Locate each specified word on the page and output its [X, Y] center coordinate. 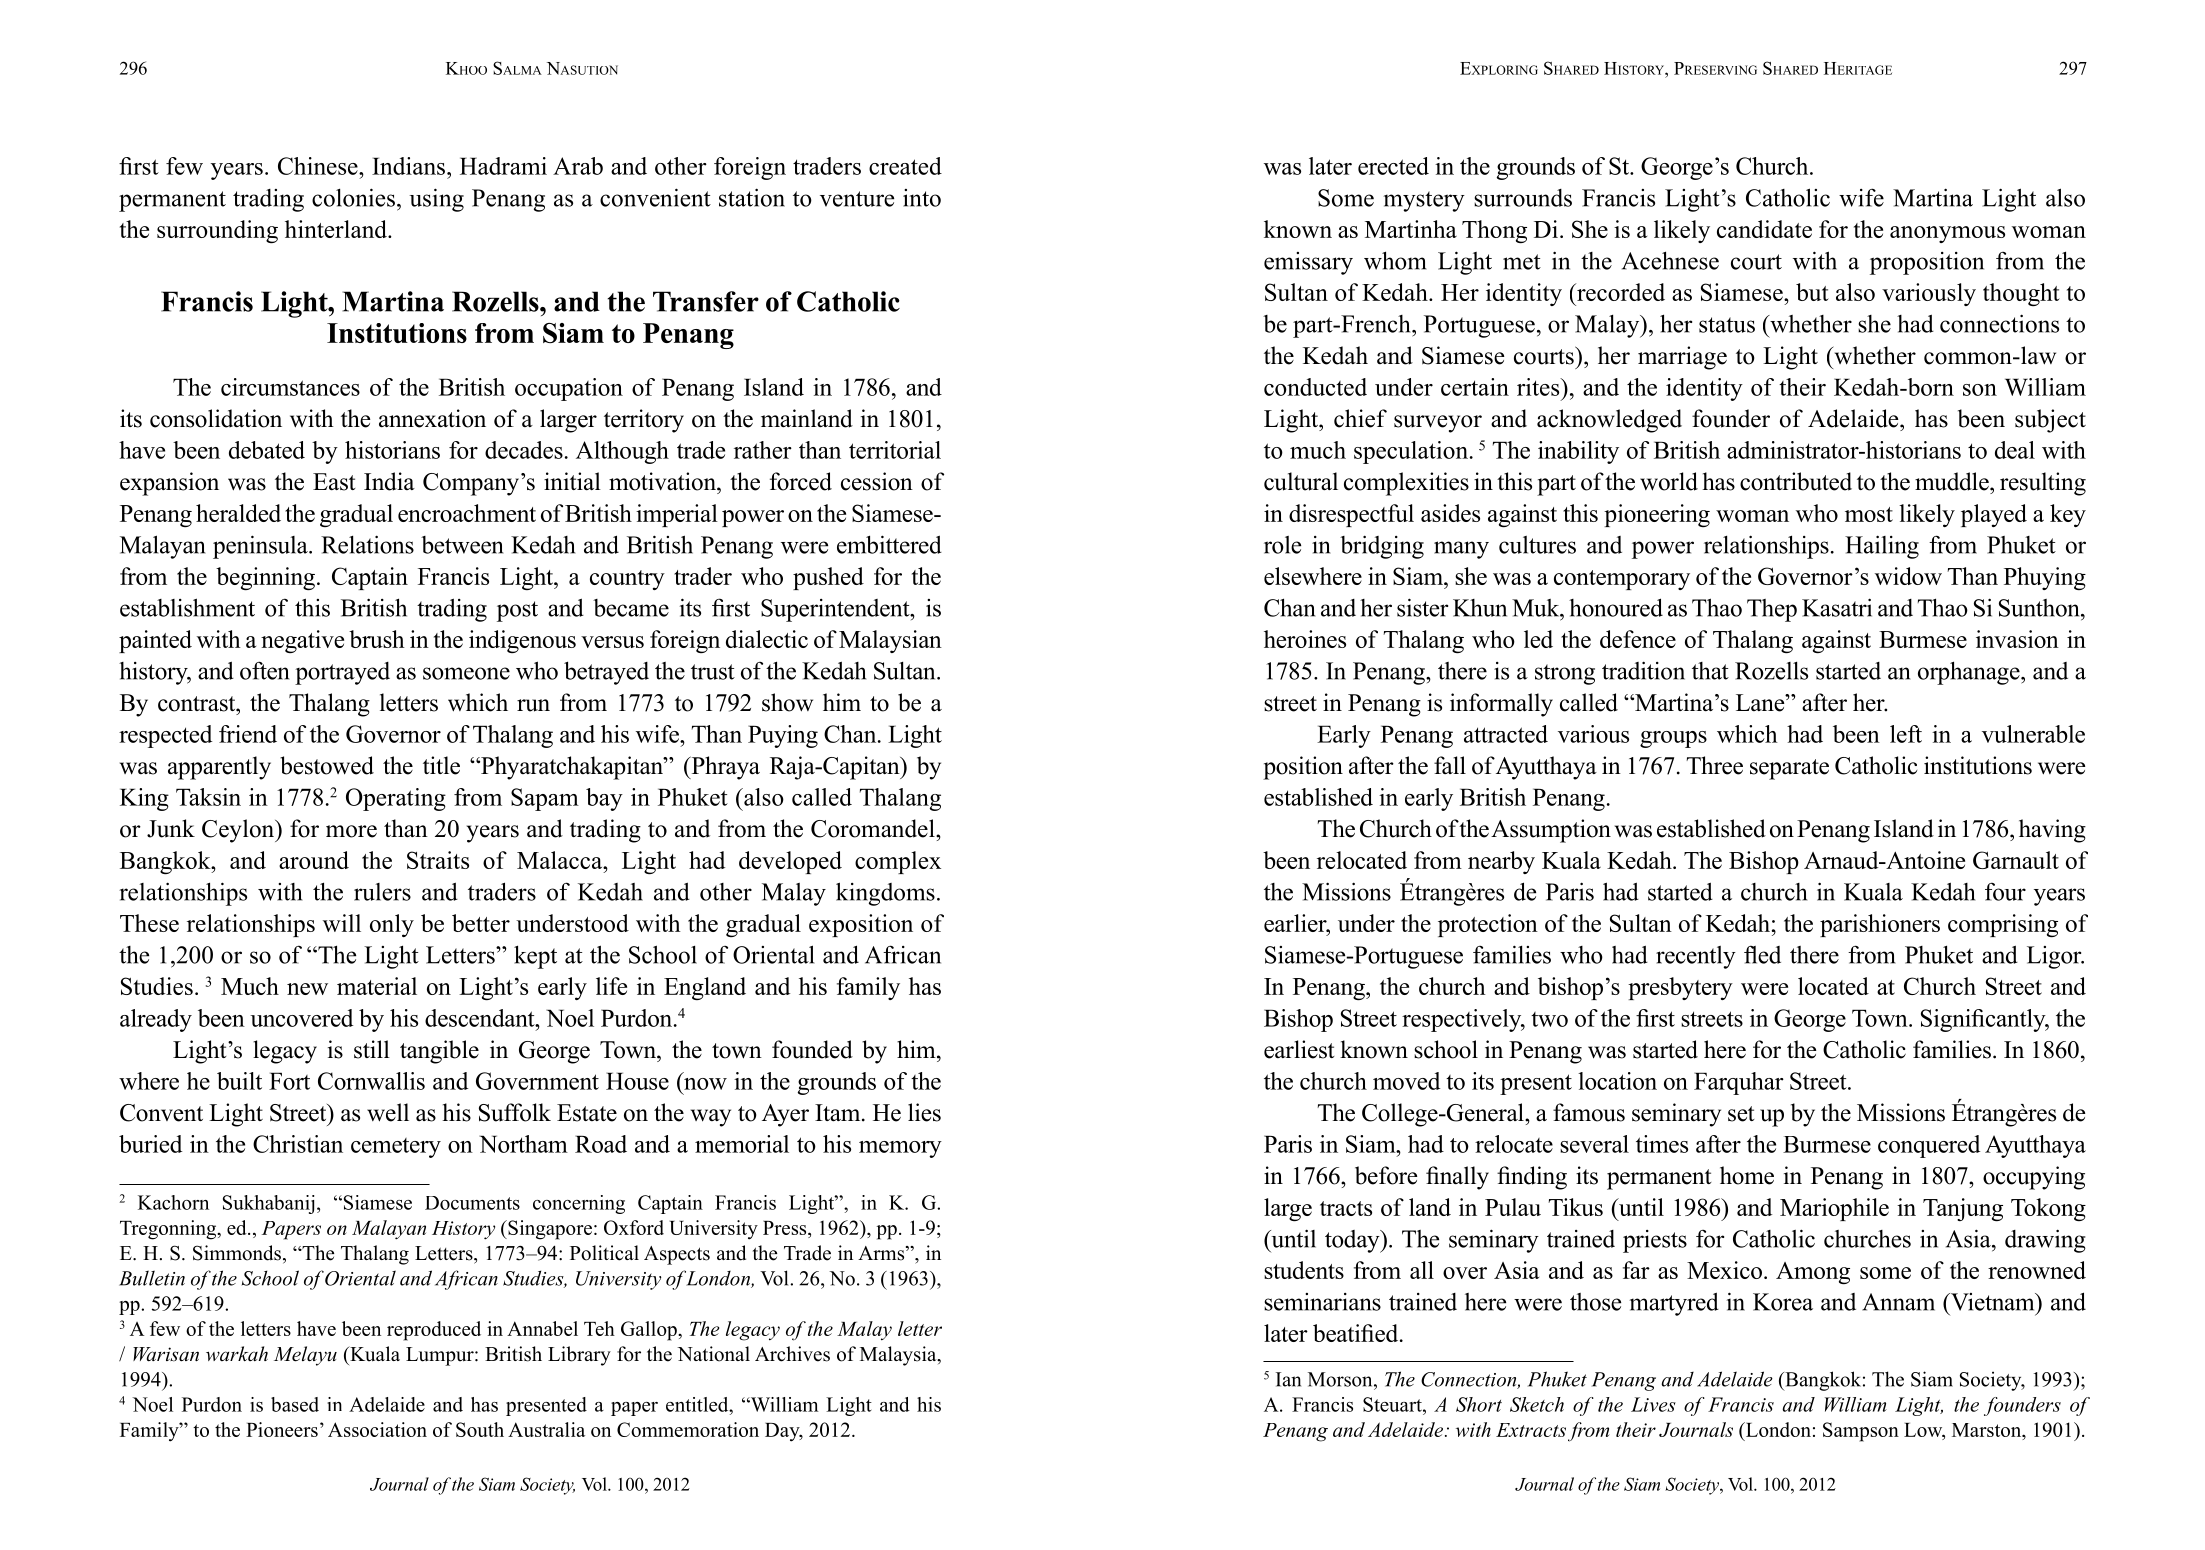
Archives [792, 1354]
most [1869, 514]
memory [900, 1149]
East [334, 482]
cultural [1301, 481]
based [295, 1404]
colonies [353, 197]
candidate [1764, 229]
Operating [396, 799]
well [388, 1112]
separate [1789, 769]
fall [1450, 765]
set [1741, 1114]
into [922, 198]
